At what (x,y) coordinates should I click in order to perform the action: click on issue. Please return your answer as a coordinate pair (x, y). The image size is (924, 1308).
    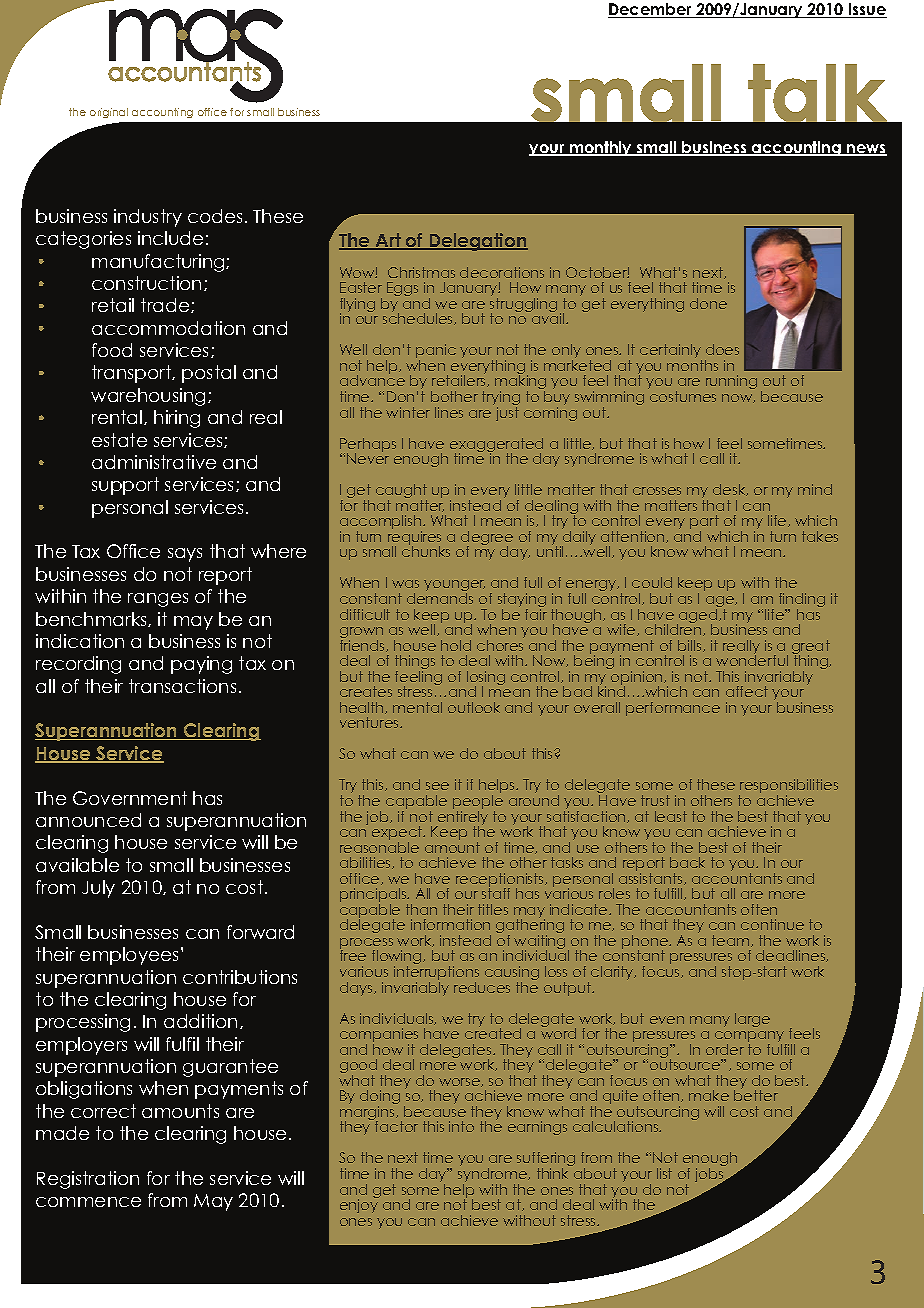
    Looking at the image, I should click on (866, 10).
